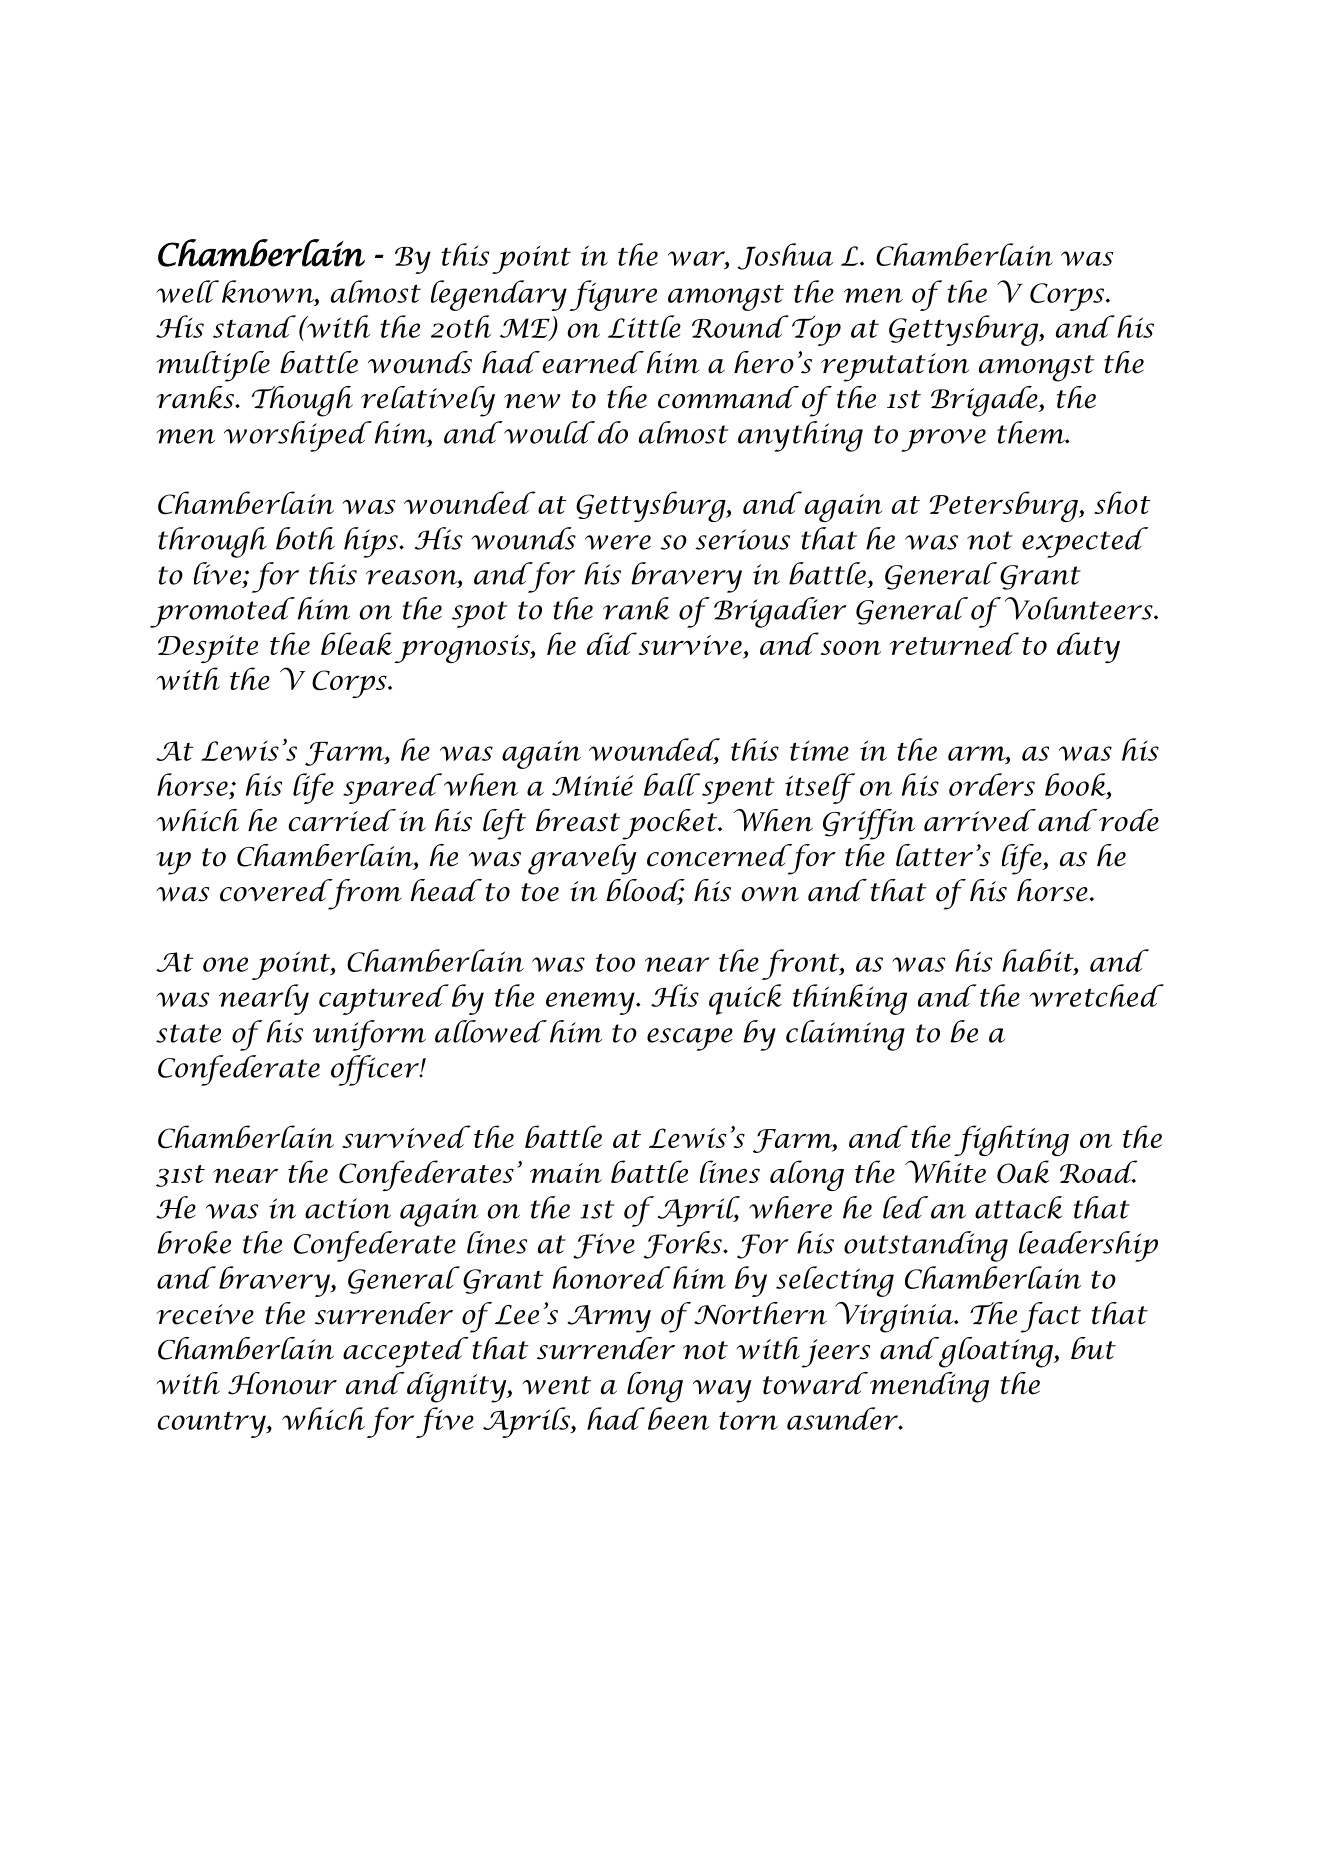 This screenshot has width=1318, height=1865. What do you see at coordinates (1005, 506) in the screenshot?
I see `Petersburg` at bounding box center [1005, 506].
